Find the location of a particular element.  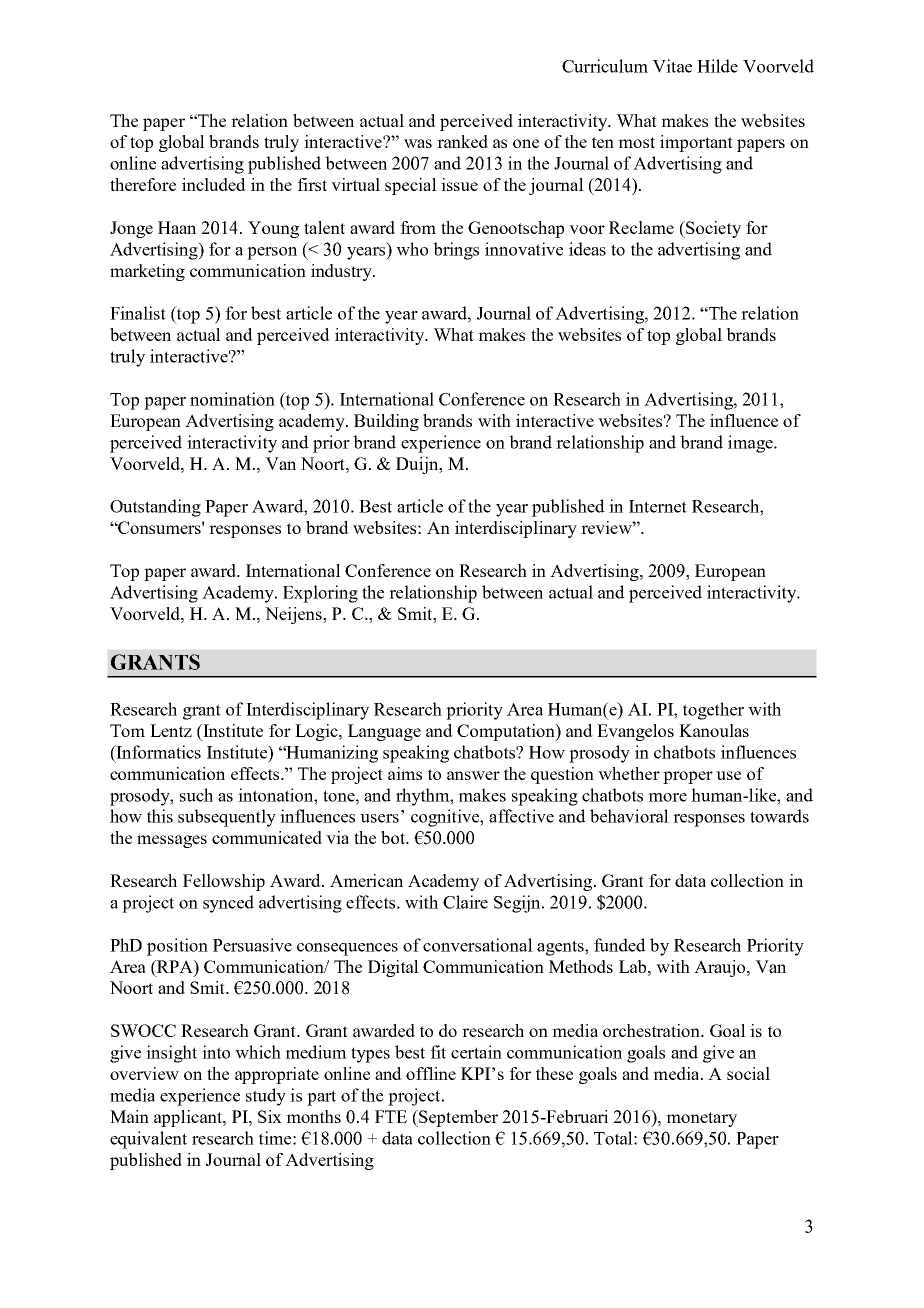

Hilde is located at coordinates (717, 66).
